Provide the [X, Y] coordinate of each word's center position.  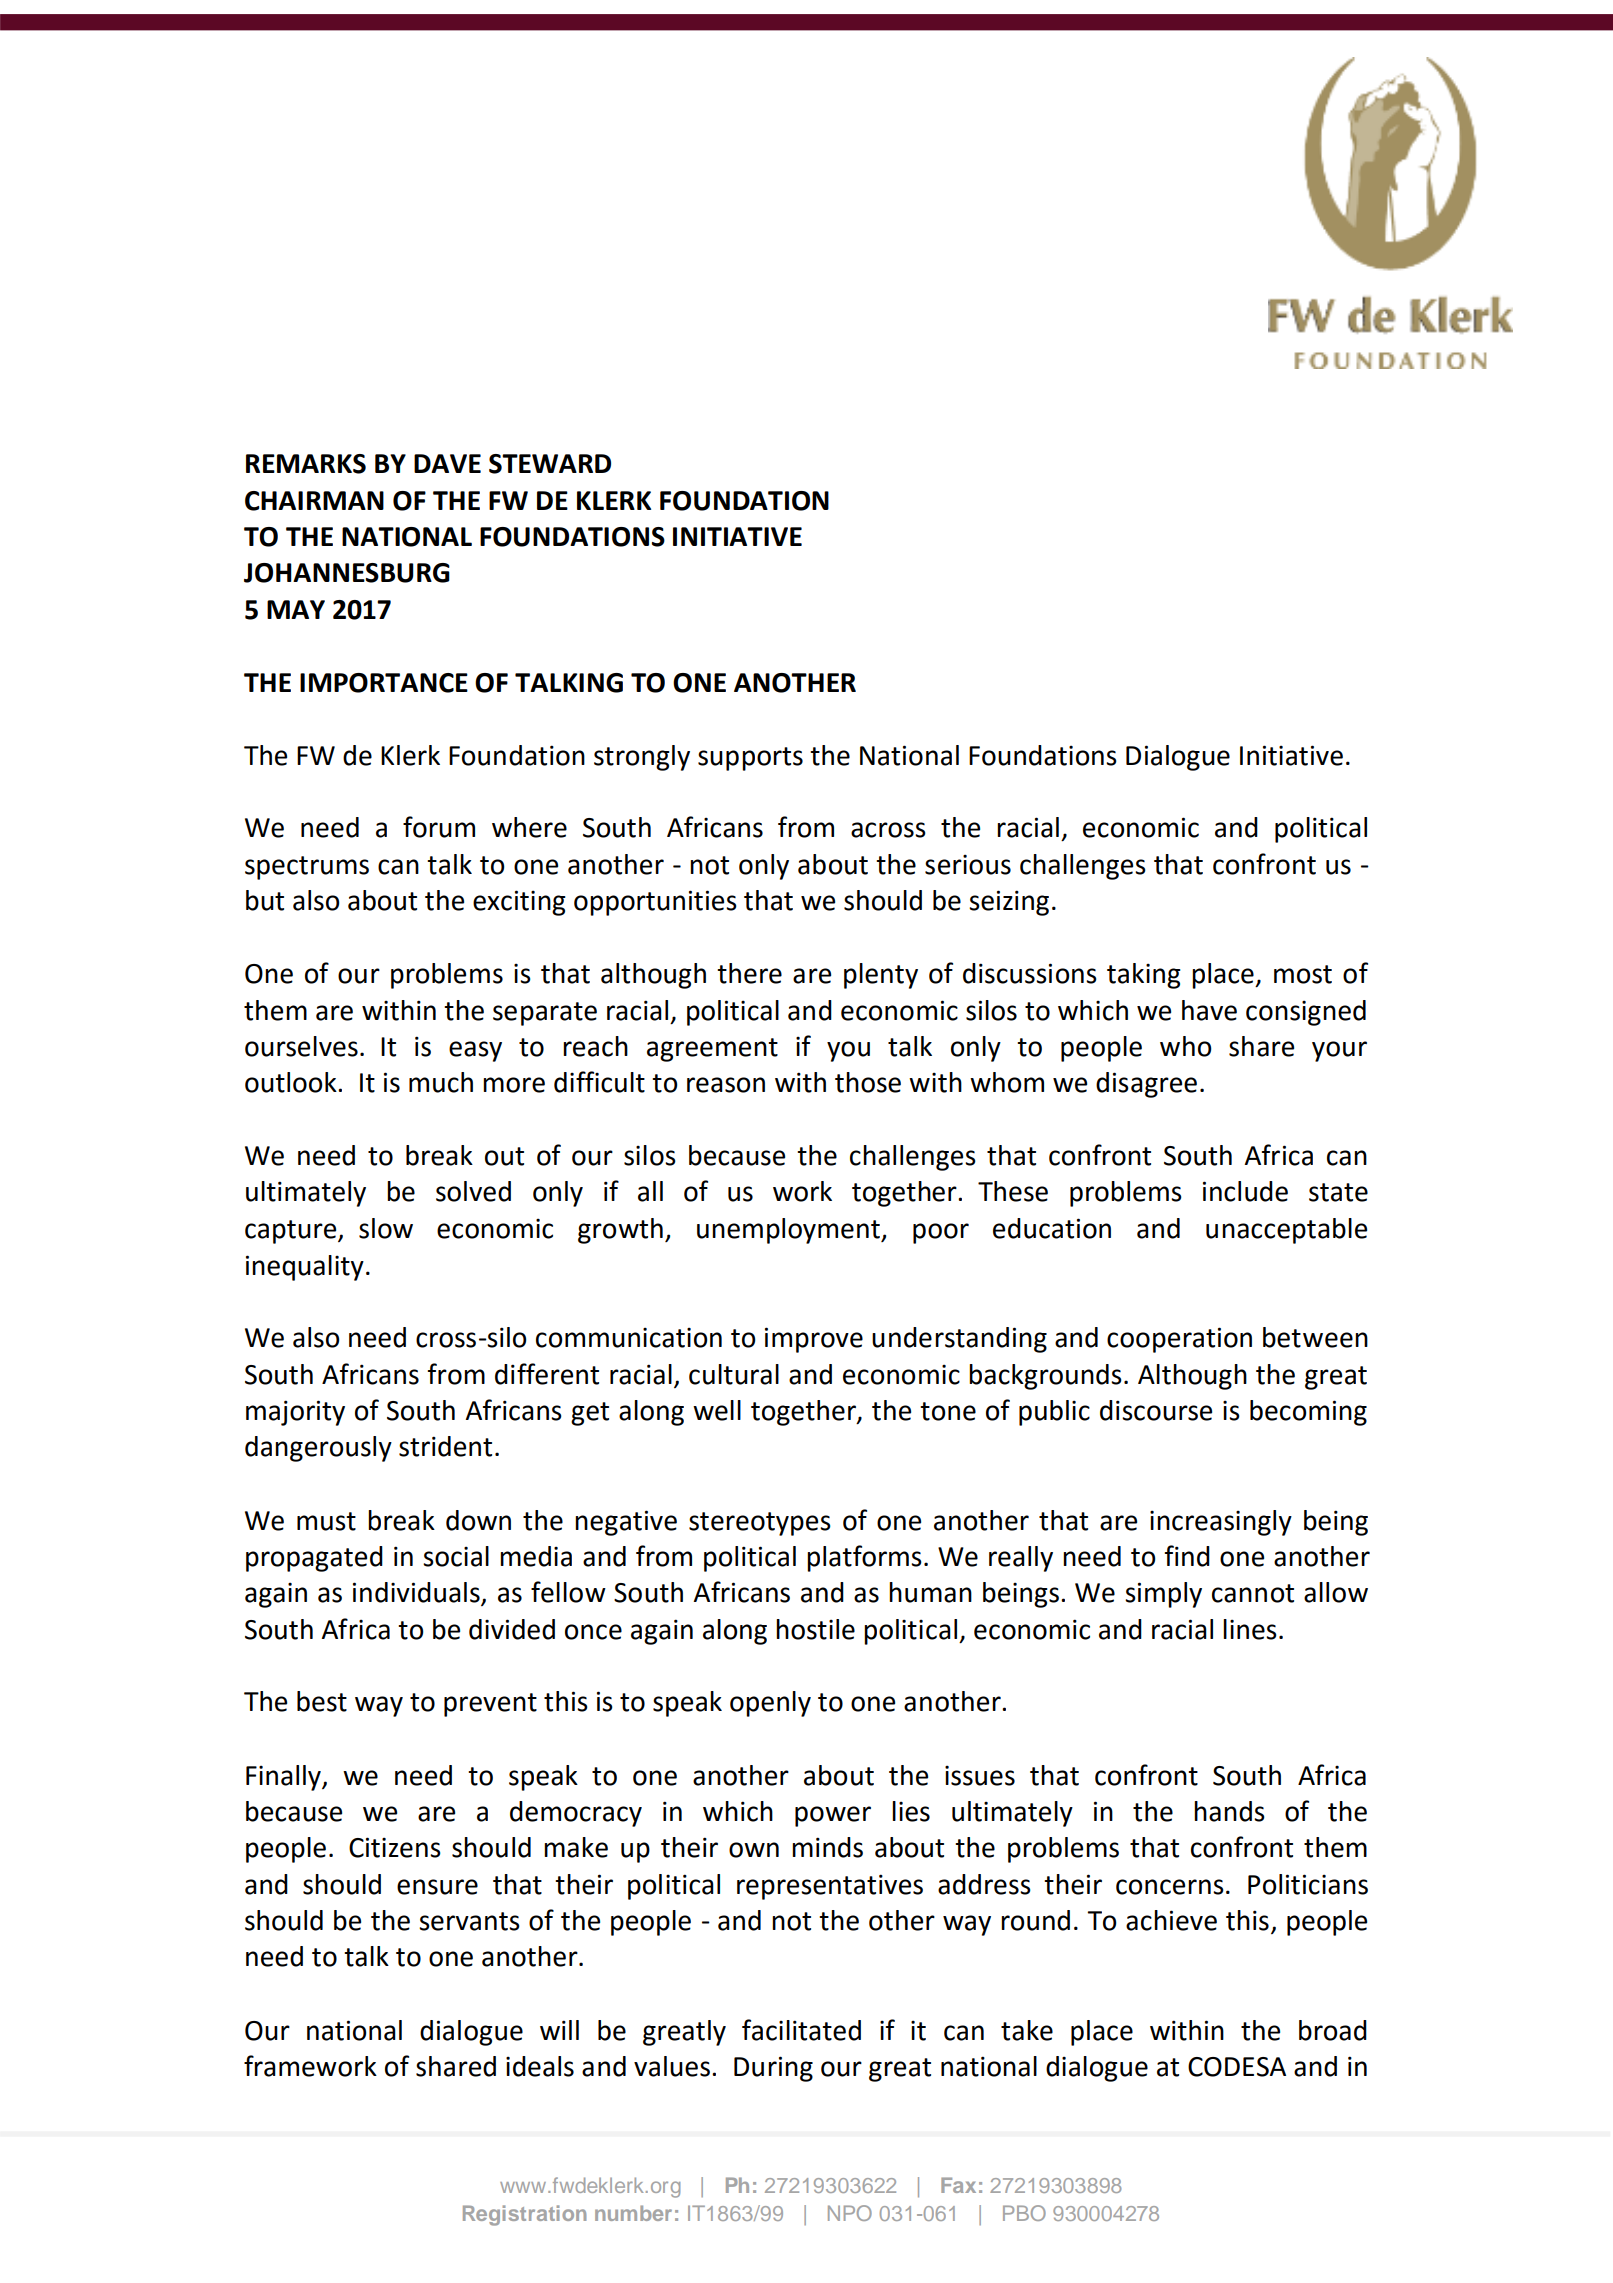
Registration [524, 2215]
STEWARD [550, 464]
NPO [850, 2213]
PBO [1024, 2213]
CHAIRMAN [314, 501]
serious [968, 865]
